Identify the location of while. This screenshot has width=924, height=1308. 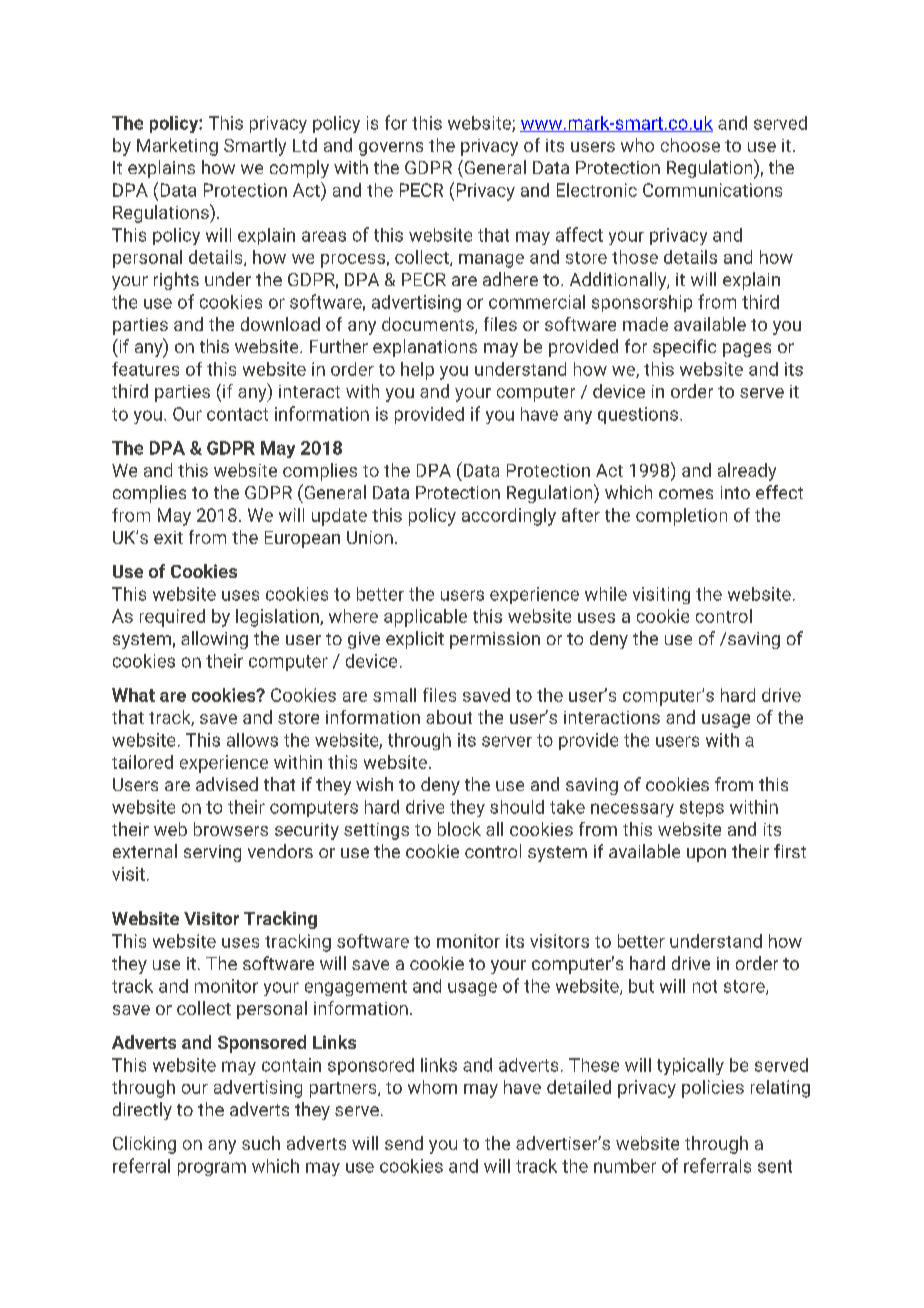
(606, 594).
